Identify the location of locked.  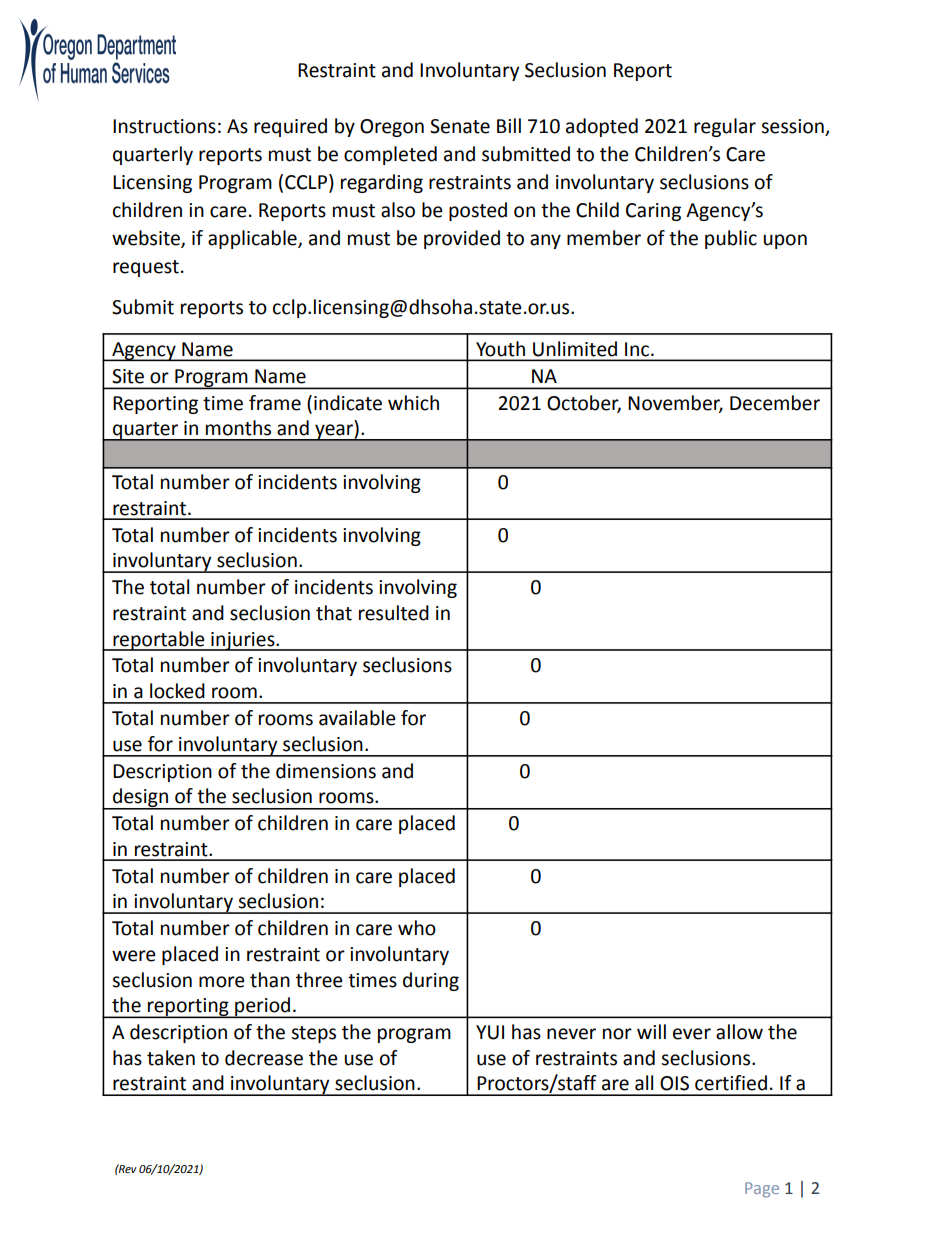
(177, 691).
